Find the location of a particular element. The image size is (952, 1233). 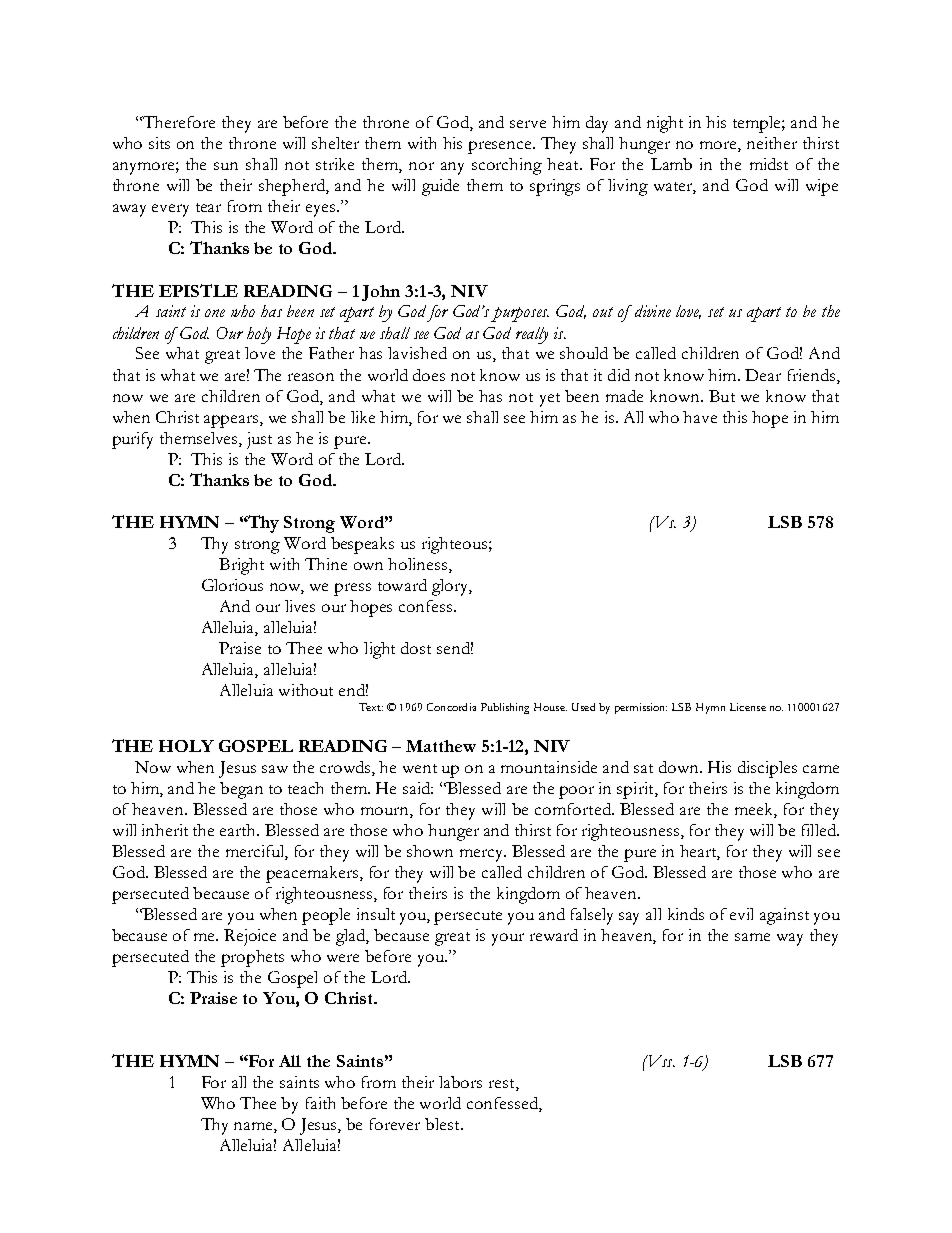

sun is located at coordinates (226, 166).
